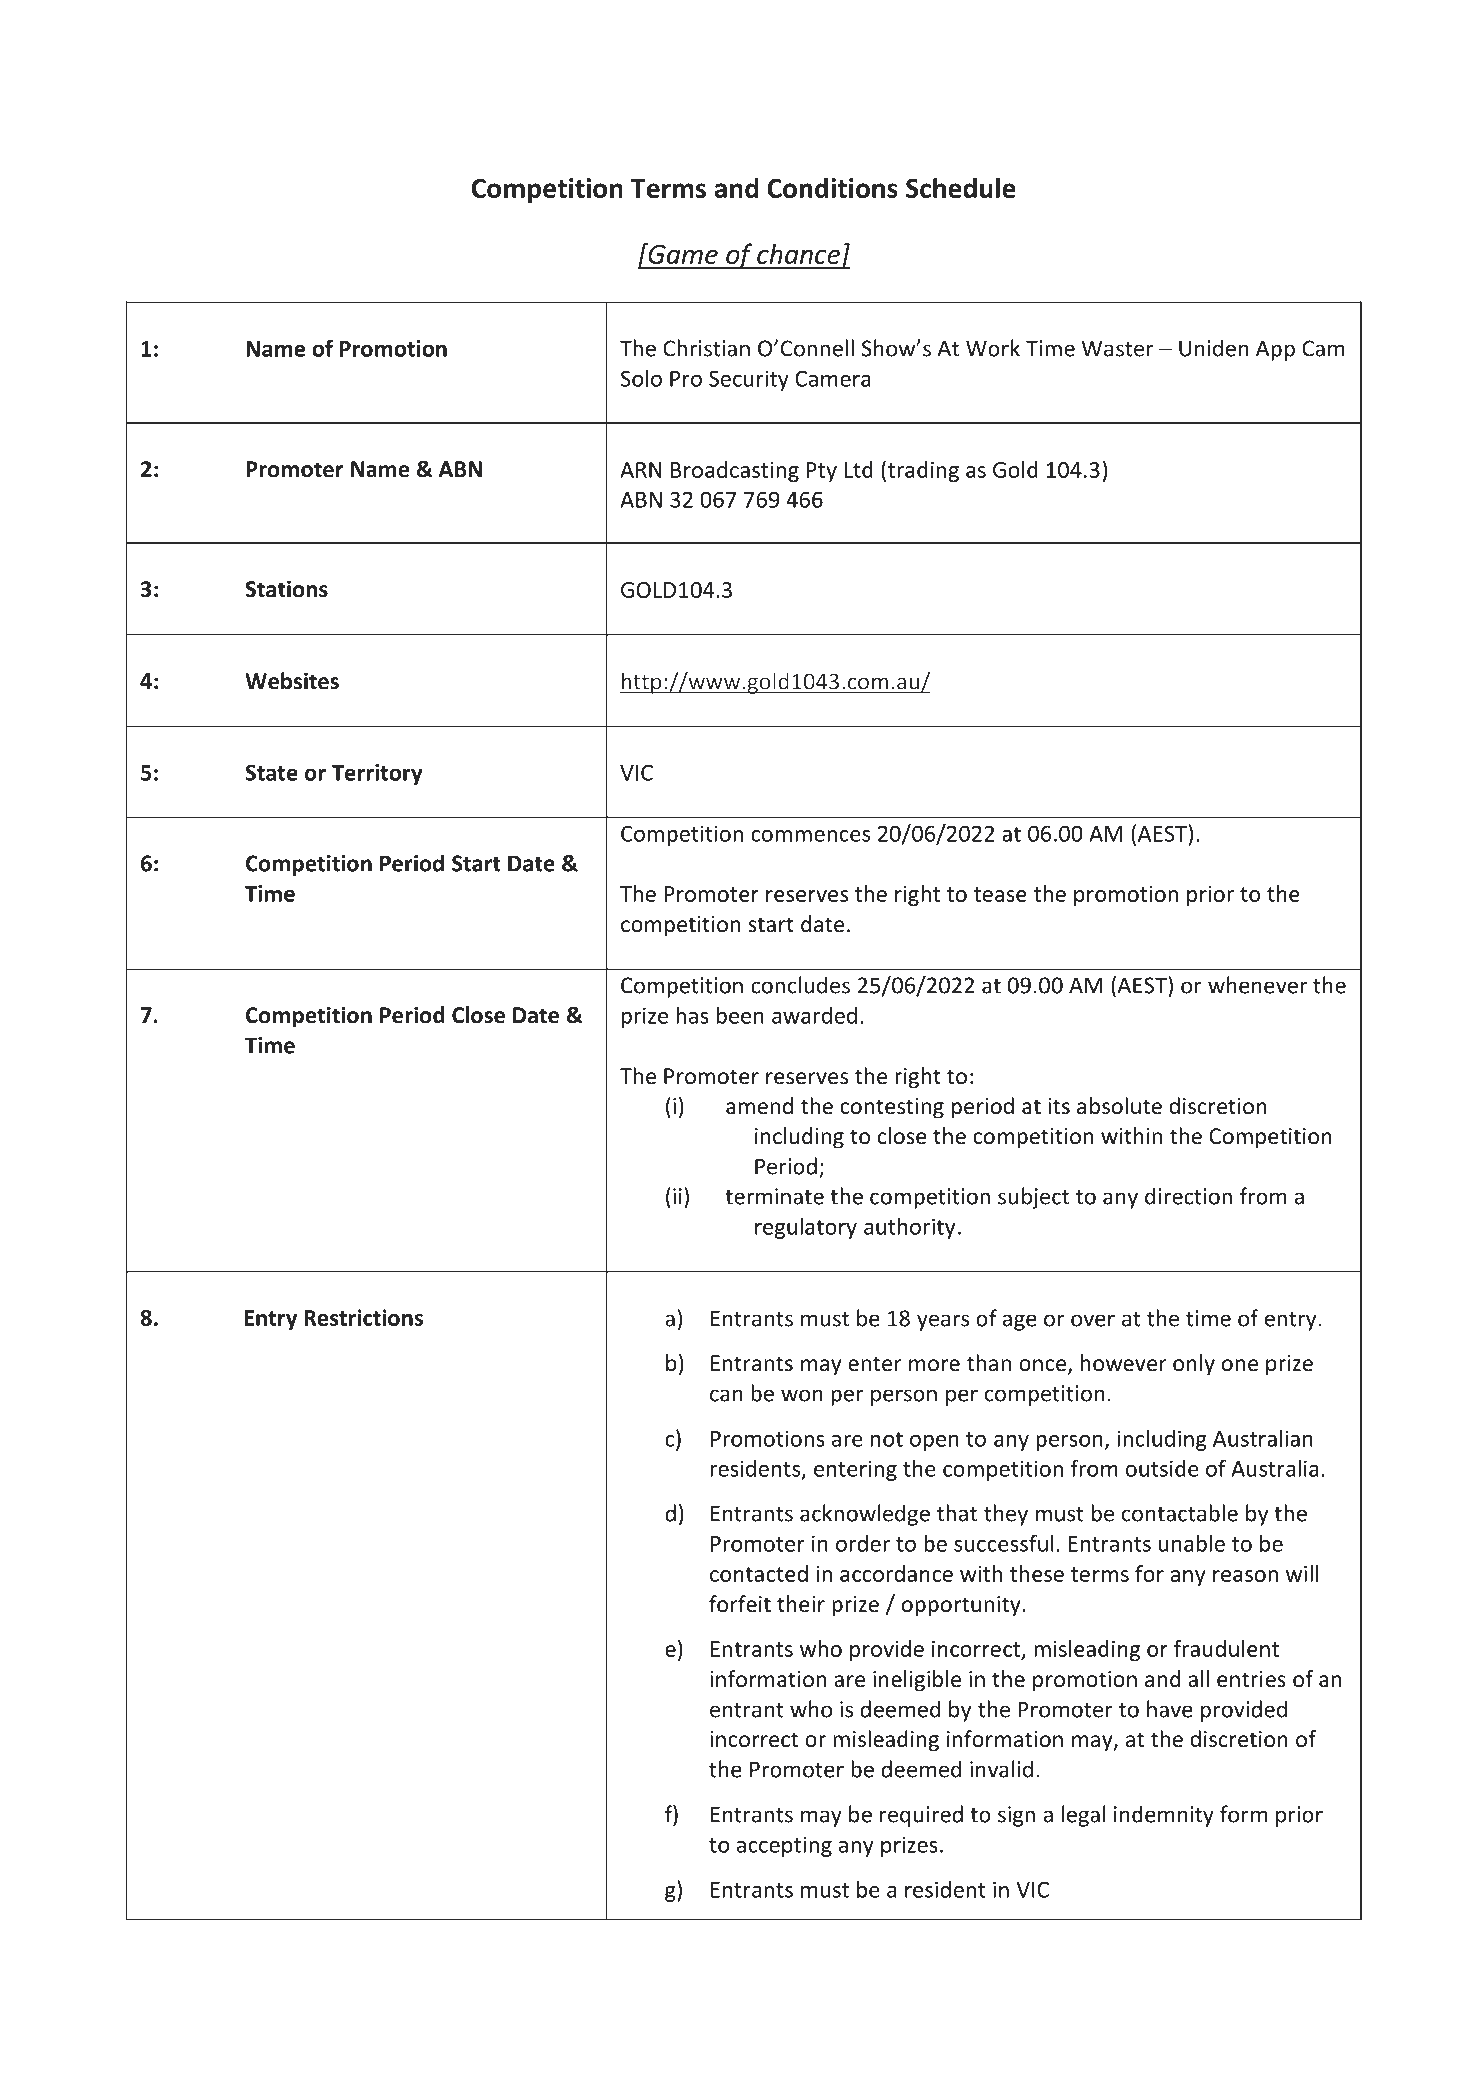  I want to click on has, so click(692, 1015).
